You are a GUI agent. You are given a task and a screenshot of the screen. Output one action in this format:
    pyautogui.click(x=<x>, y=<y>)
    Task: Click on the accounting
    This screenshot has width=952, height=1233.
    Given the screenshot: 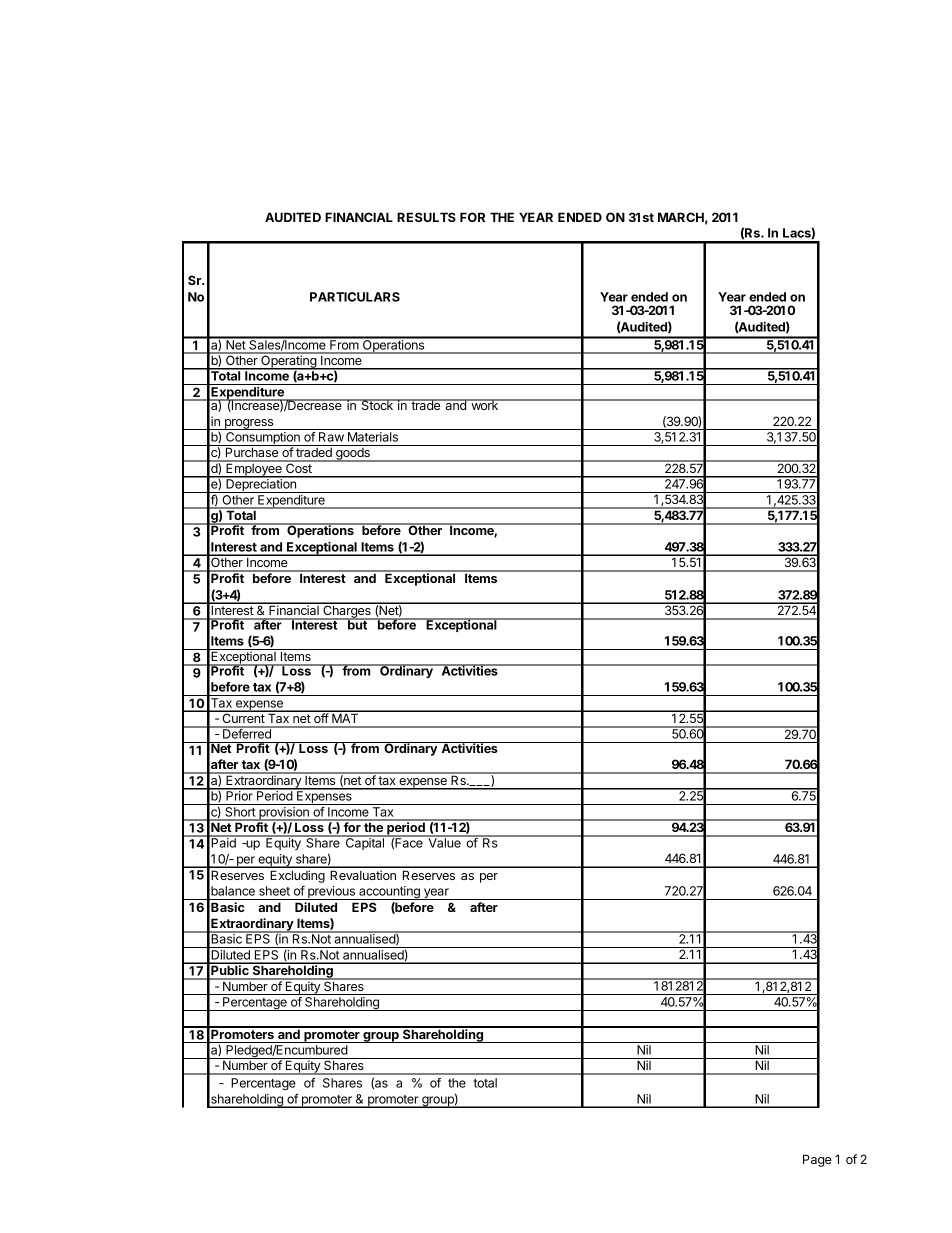 What is the action you would take?
    pyautogui.click(x=389, y=893)
